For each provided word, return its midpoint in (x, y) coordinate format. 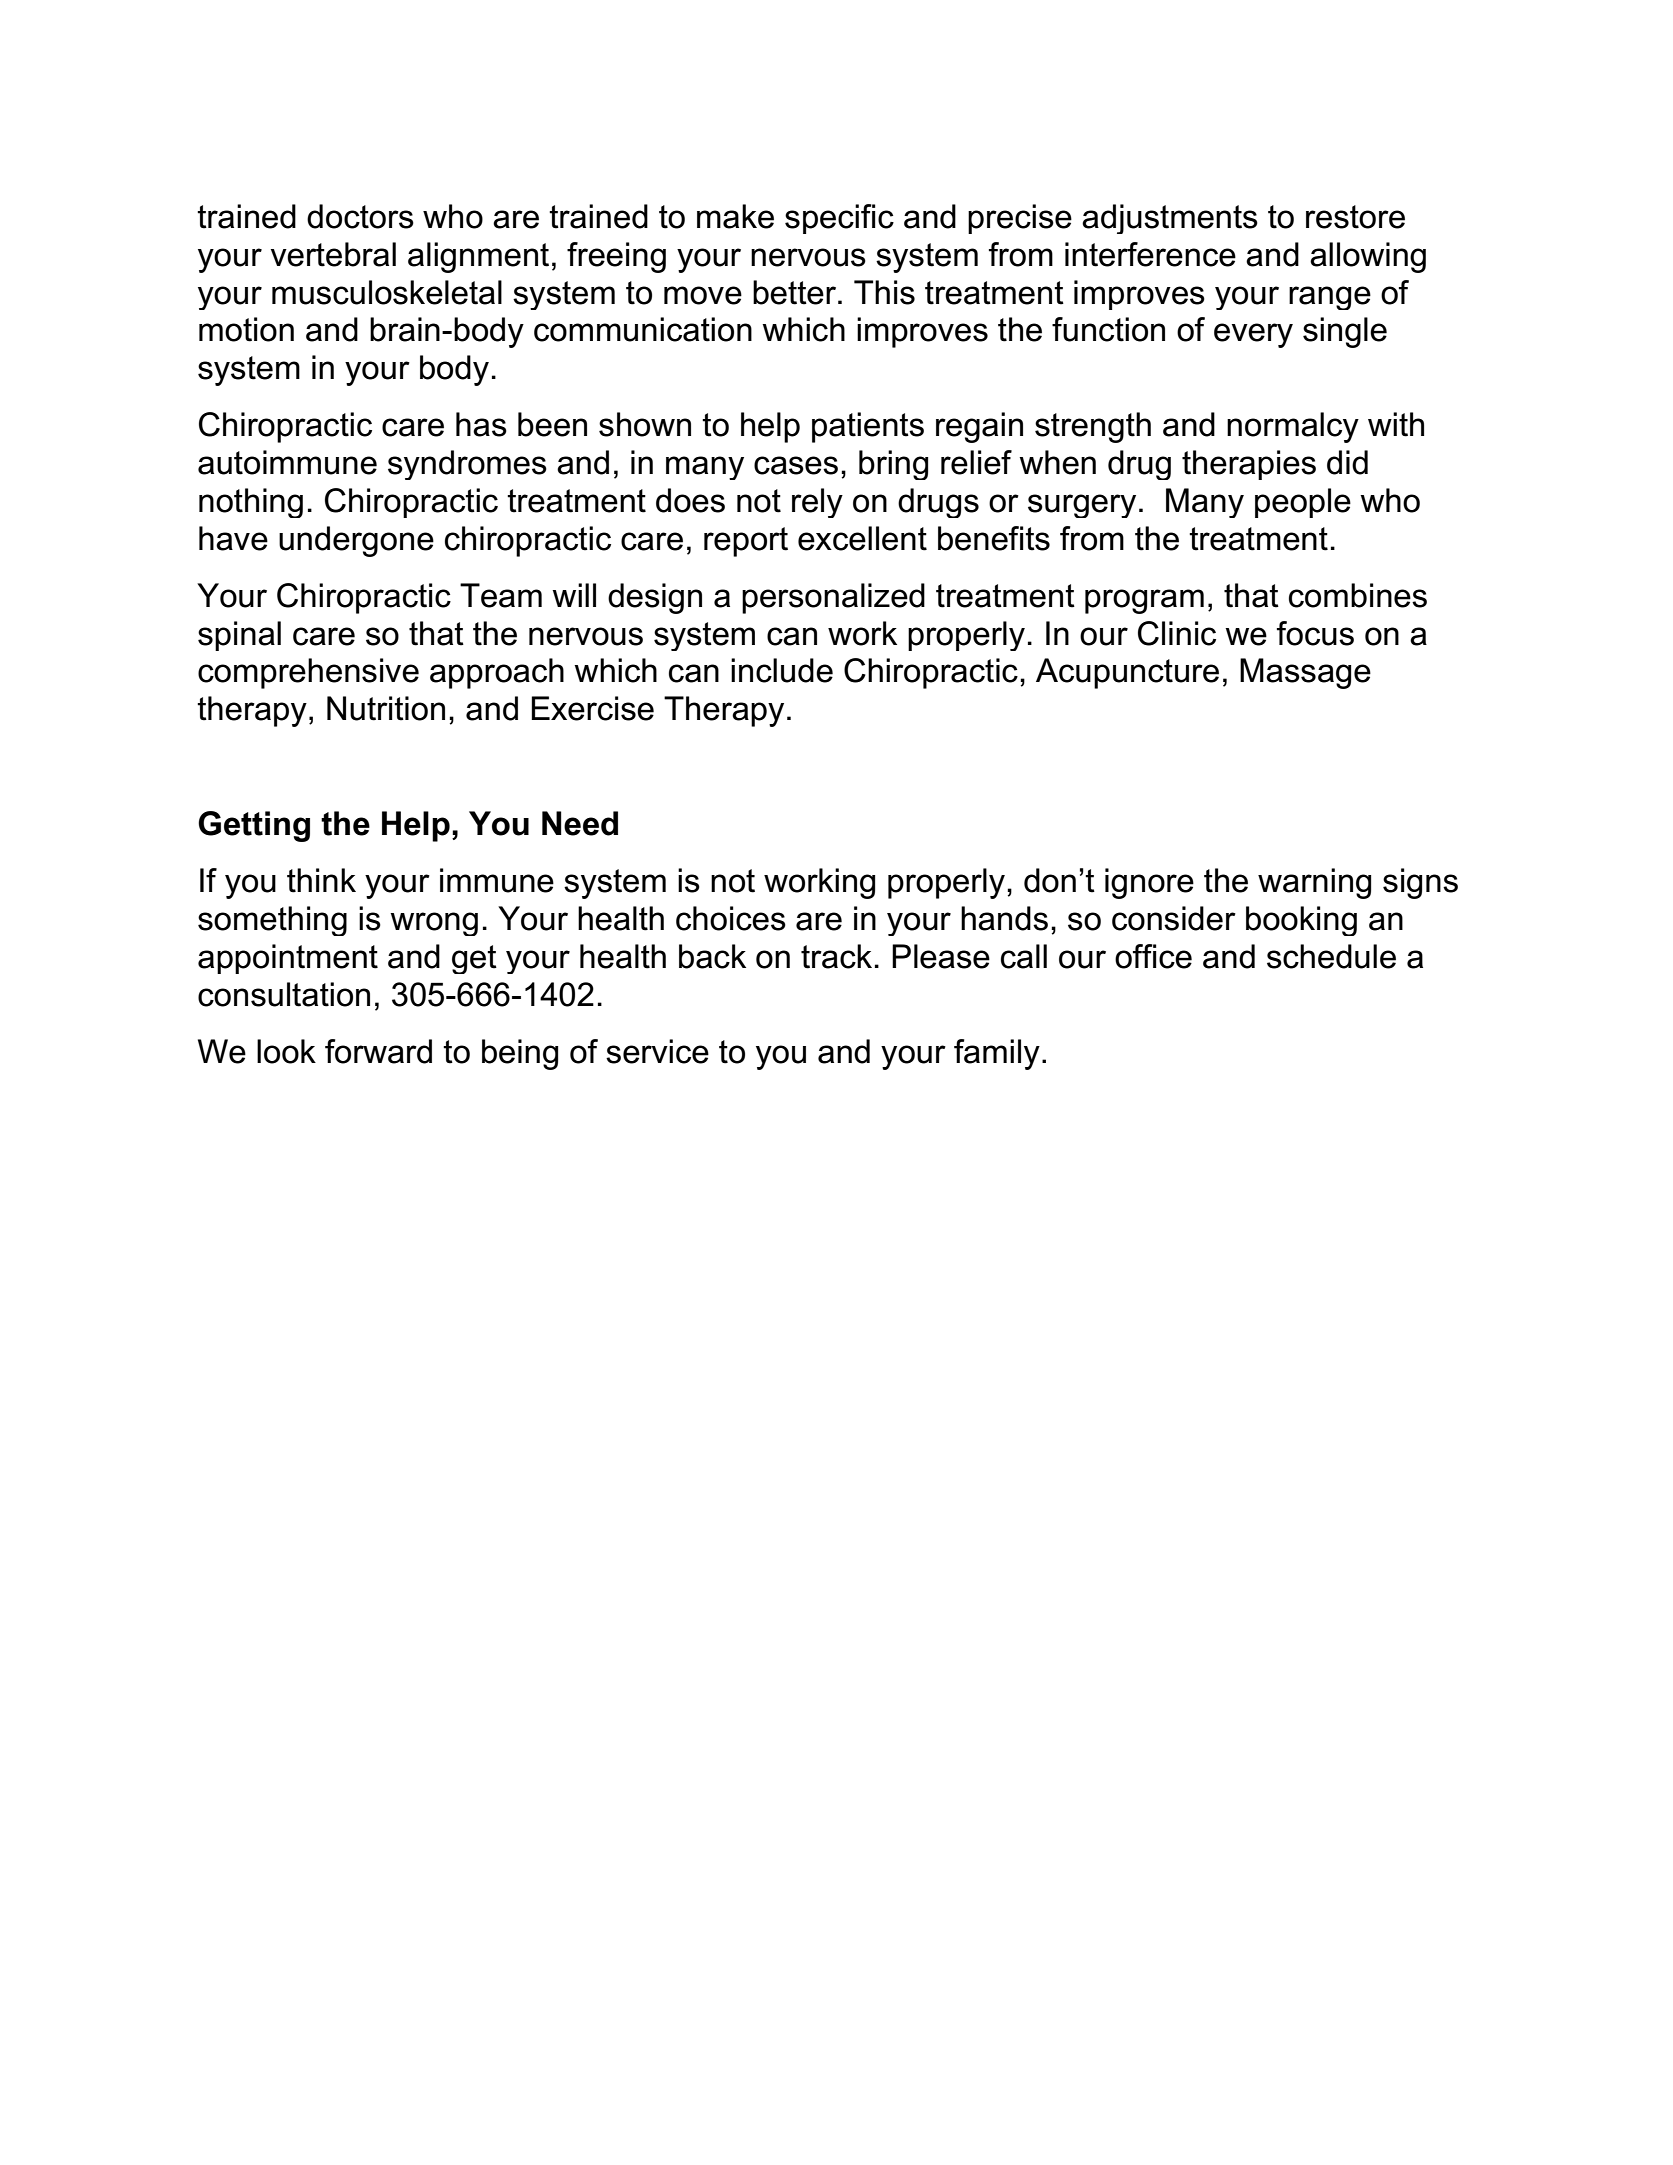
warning (1314, 883)
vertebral (333, 254)
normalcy (1293, 427)
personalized (833, 598)
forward (378, 1051)
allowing (1368, 257)
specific (839, 219)
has (481, 424)
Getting (254, 826)
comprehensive (308, 673)
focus (1315, 633)
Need (580, 823)
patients (868, 427)
